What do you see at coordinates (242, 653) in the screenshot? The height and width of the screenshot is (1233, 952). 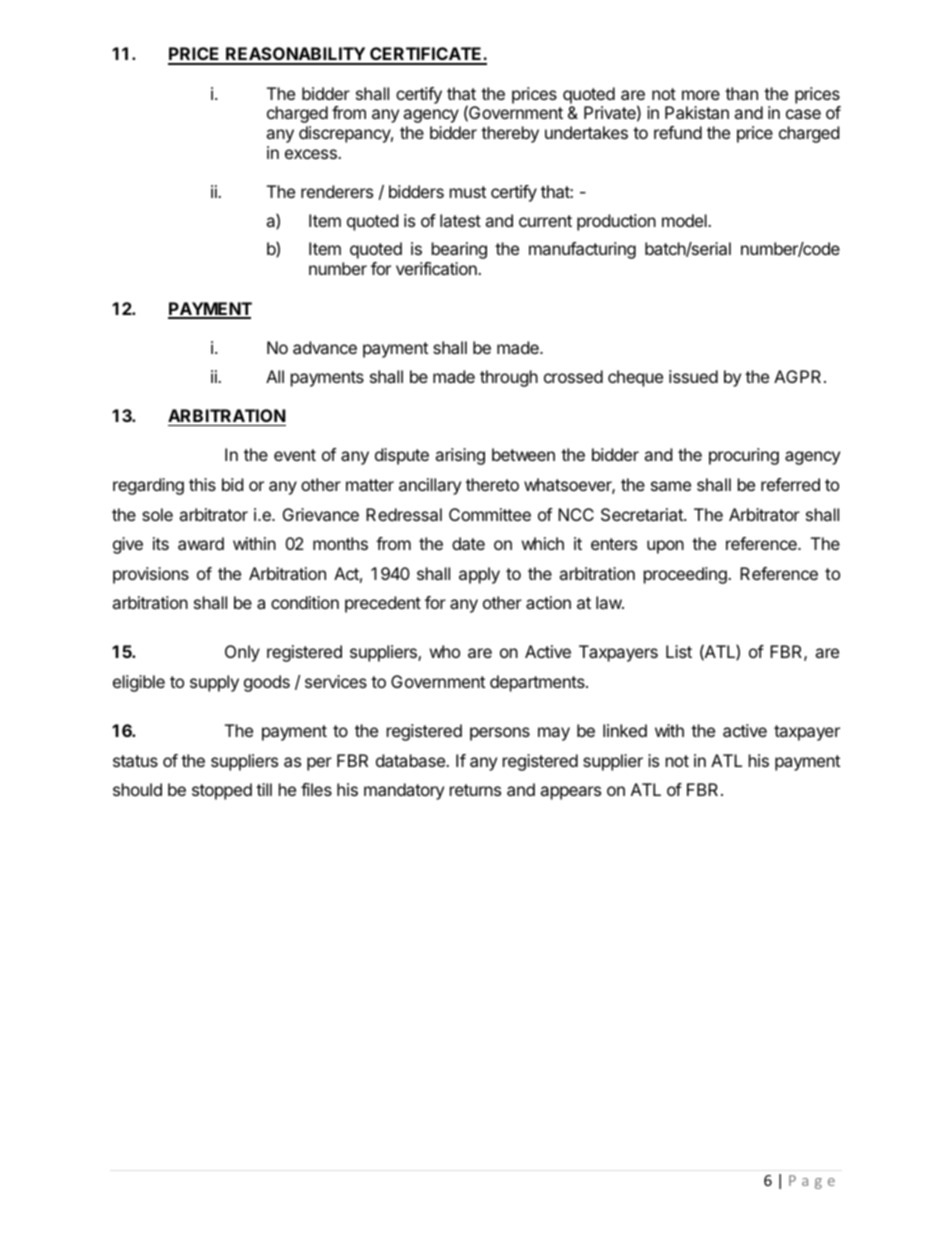 I see `Only` at bounding box center [242, 653].
